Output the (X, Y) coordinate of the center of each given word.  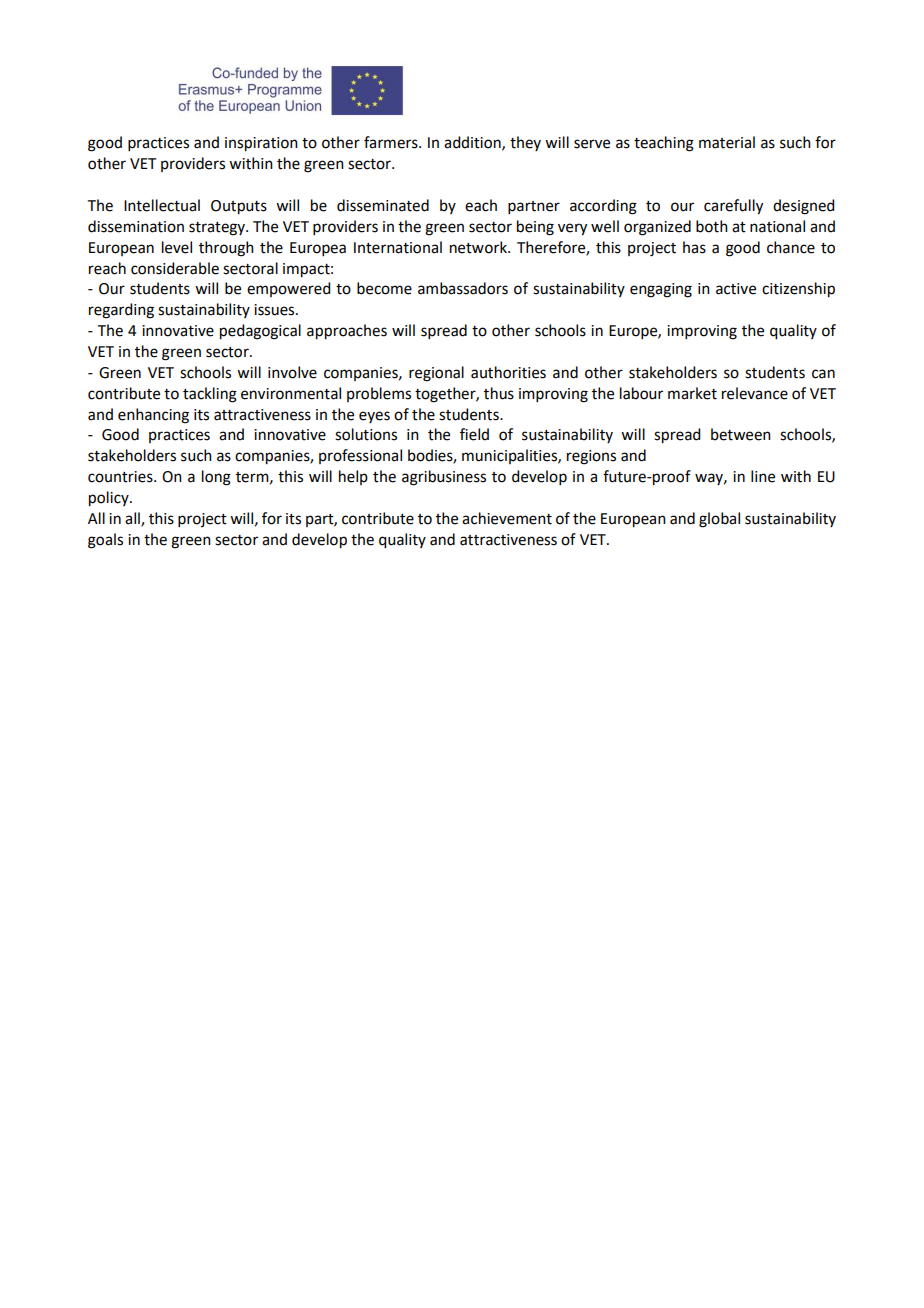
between (741, 434)
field (474, 434)
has (694, 247)
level (177, 247)
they (525, 143)
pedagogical (260, 332)
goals (105, 541)
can (823, 374)
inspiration (261, 144)
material (727, 142)
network (479, 247)
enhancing (153, 416)
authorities (508, 372)
